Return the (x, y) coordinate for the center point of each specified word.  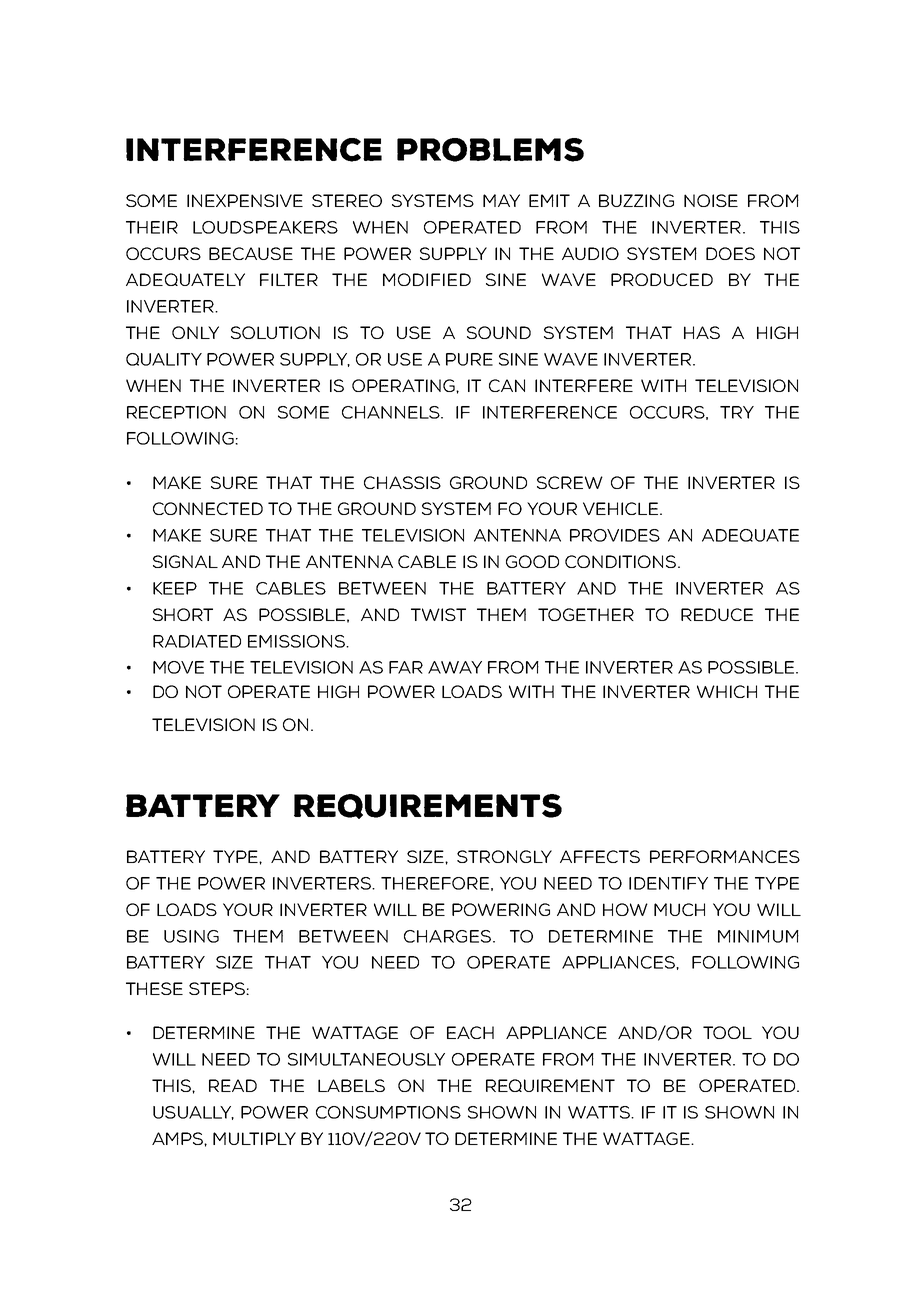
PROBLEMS (490, 150)
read (233, 1085)
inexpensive (245, 200)
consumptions (388, 1112)
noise (711, 200)
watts (600, 1112)
